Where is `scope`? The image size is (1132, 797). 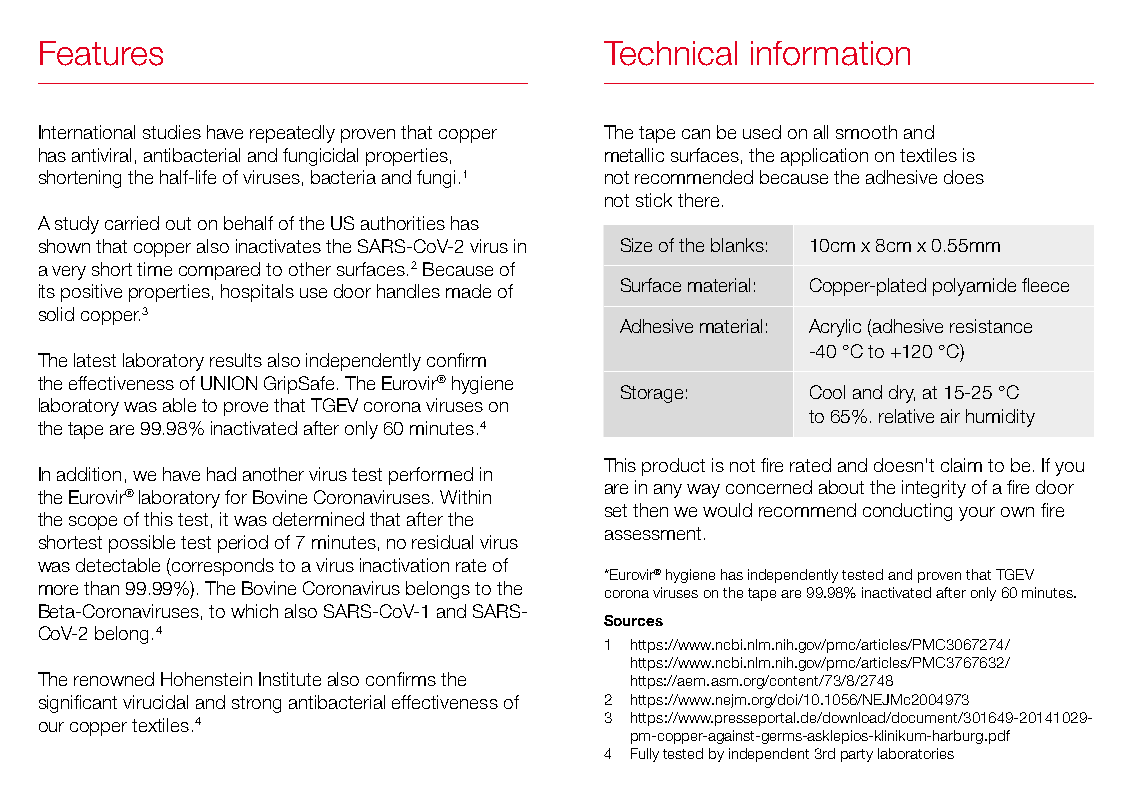
scope is located at coordinates (93, 523).
